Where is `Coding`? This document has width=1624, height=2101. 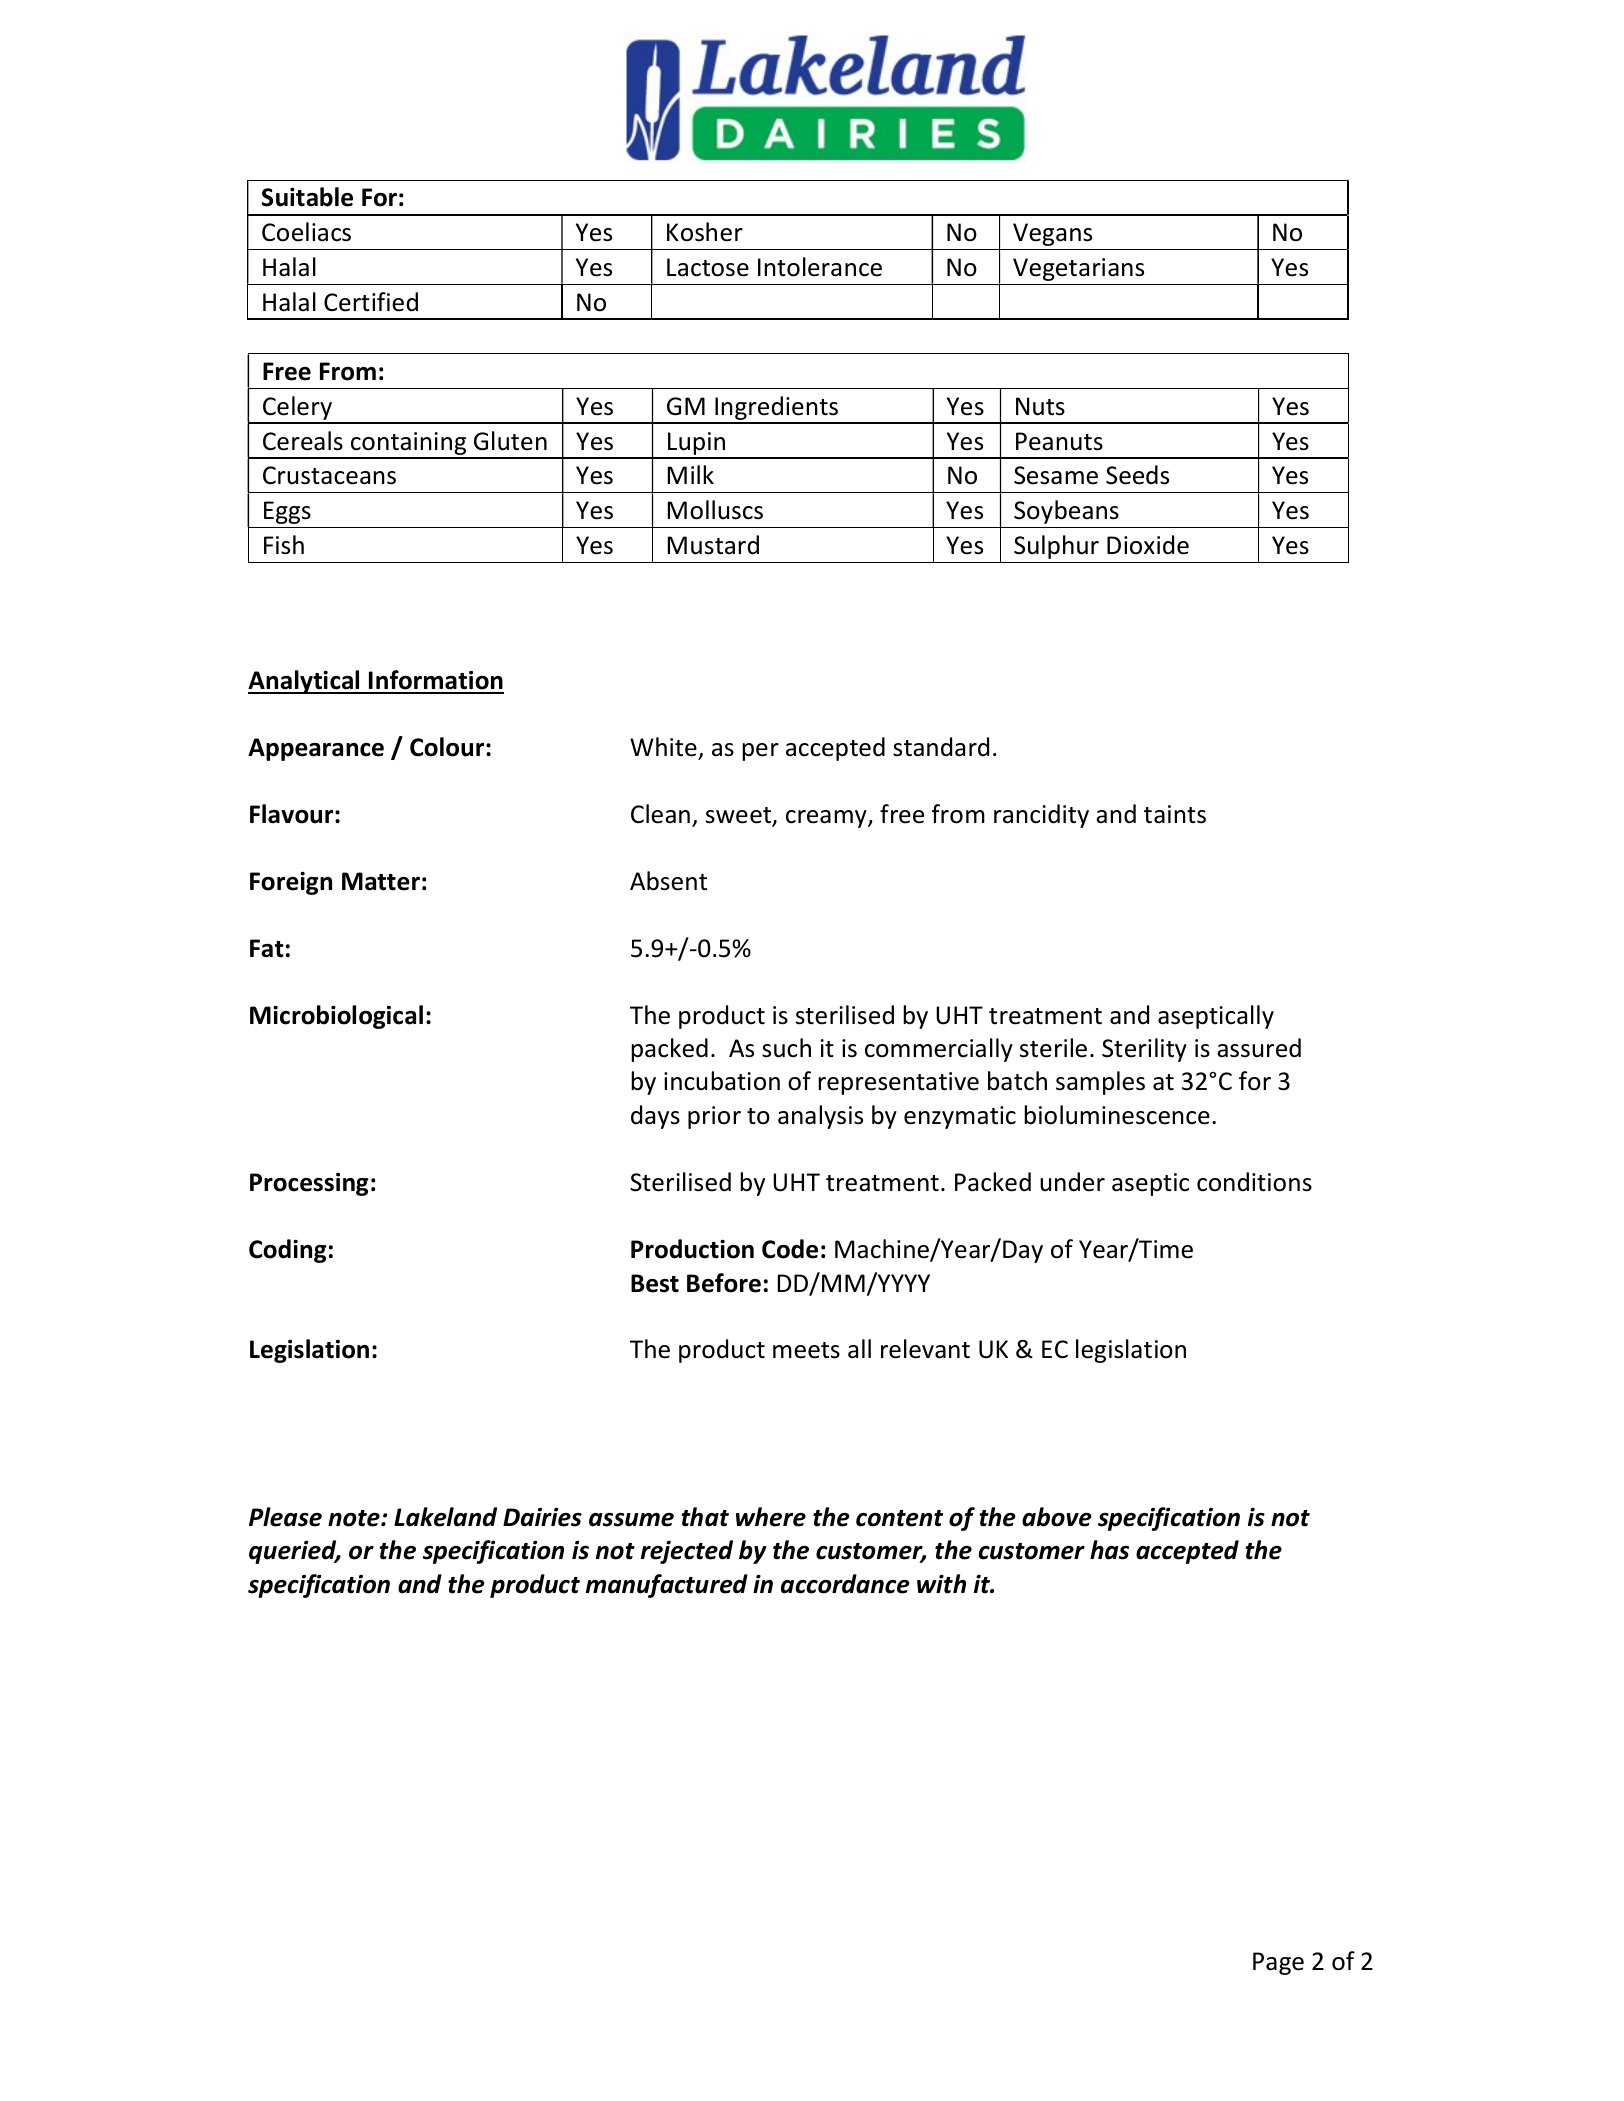 Coding is located at coordinates (288, 1251).
